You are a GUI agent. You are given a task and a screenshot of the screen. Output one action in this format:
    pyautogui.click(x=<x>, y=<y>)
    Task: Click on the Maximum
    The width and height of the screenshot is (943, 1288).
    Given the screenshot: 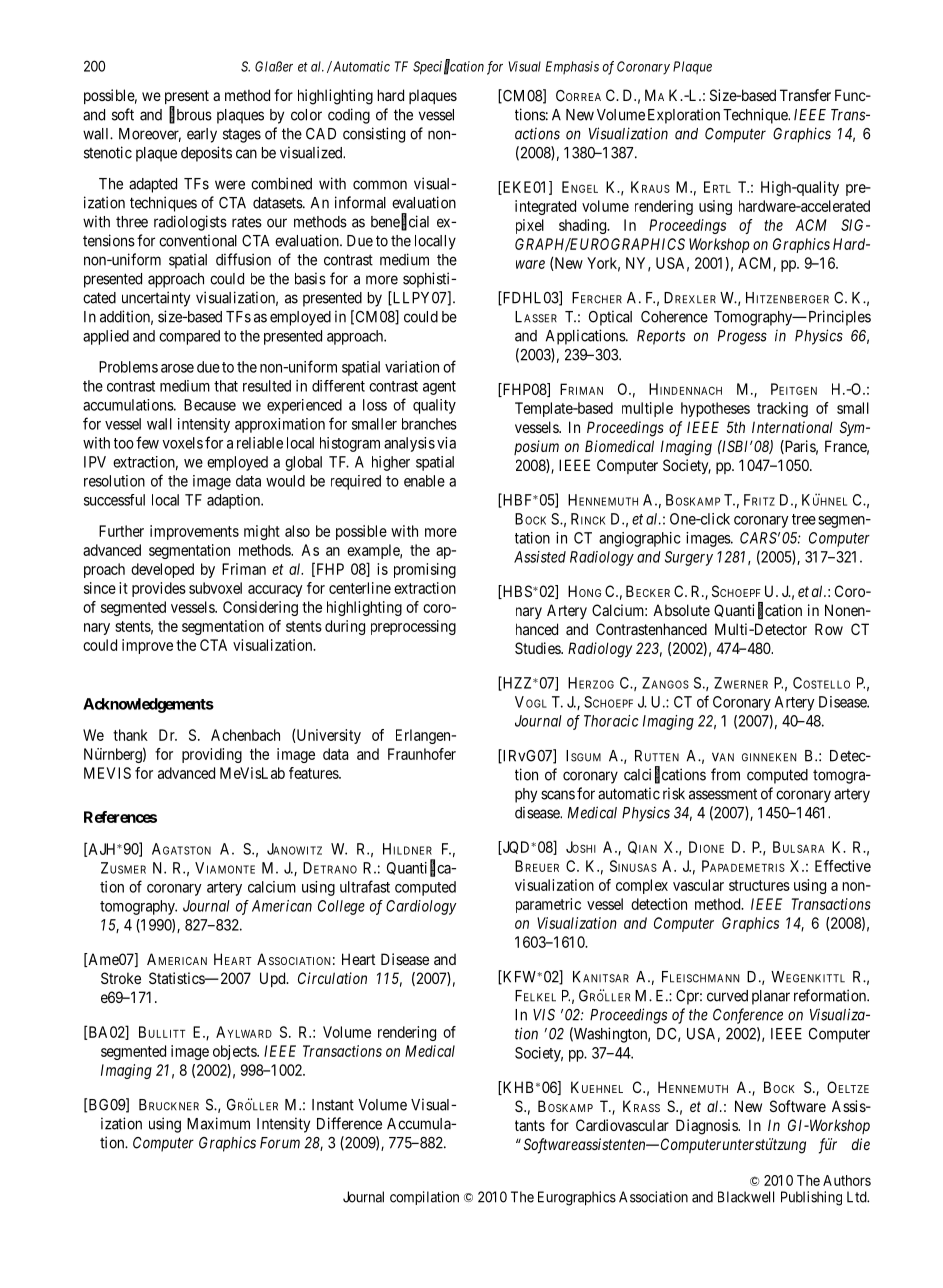 What is the action you would take?
    pyautogui.click(x=218, y=1123)
